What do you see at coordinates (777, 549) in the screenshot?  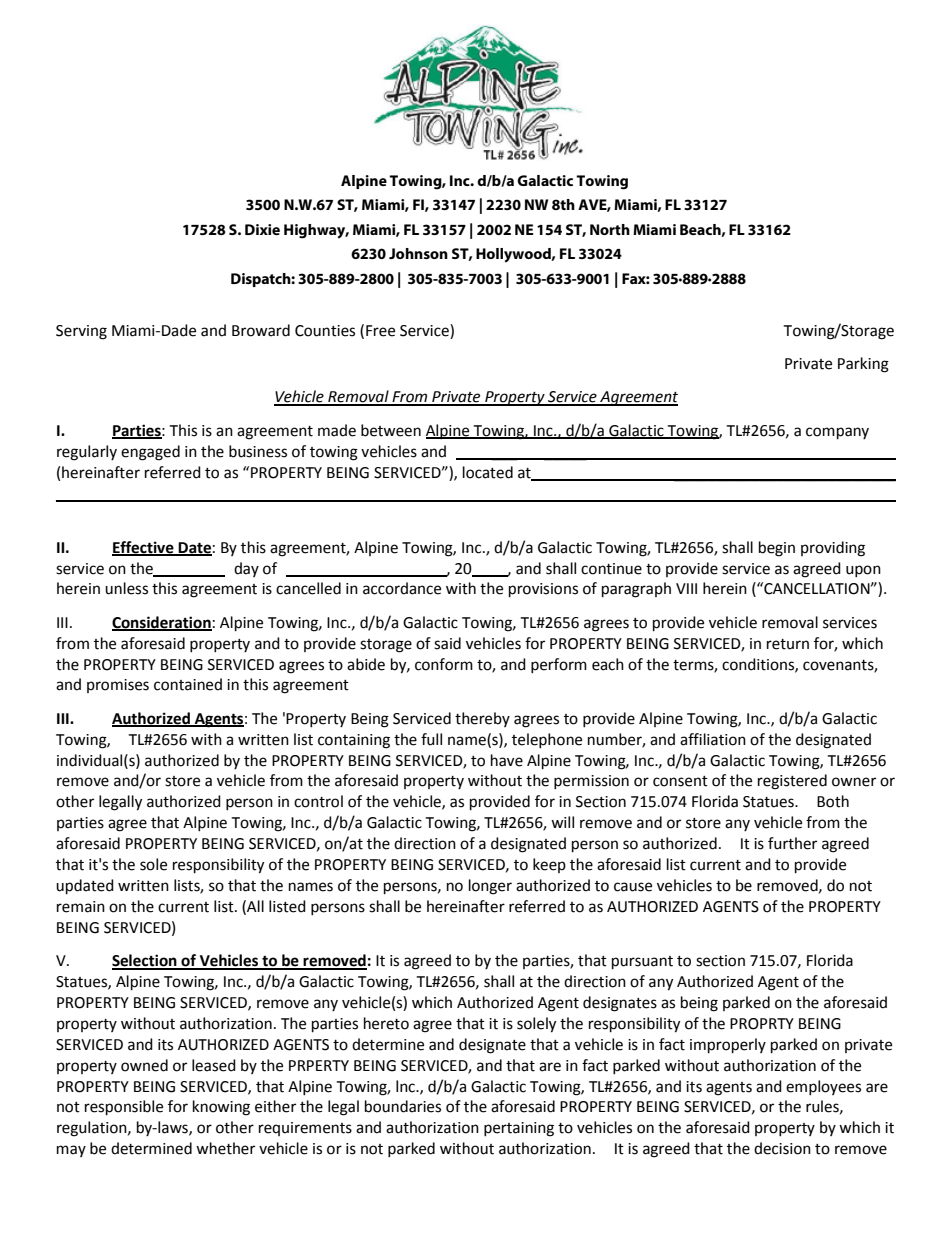 I see `begin` at bounding box center [777, 549].
